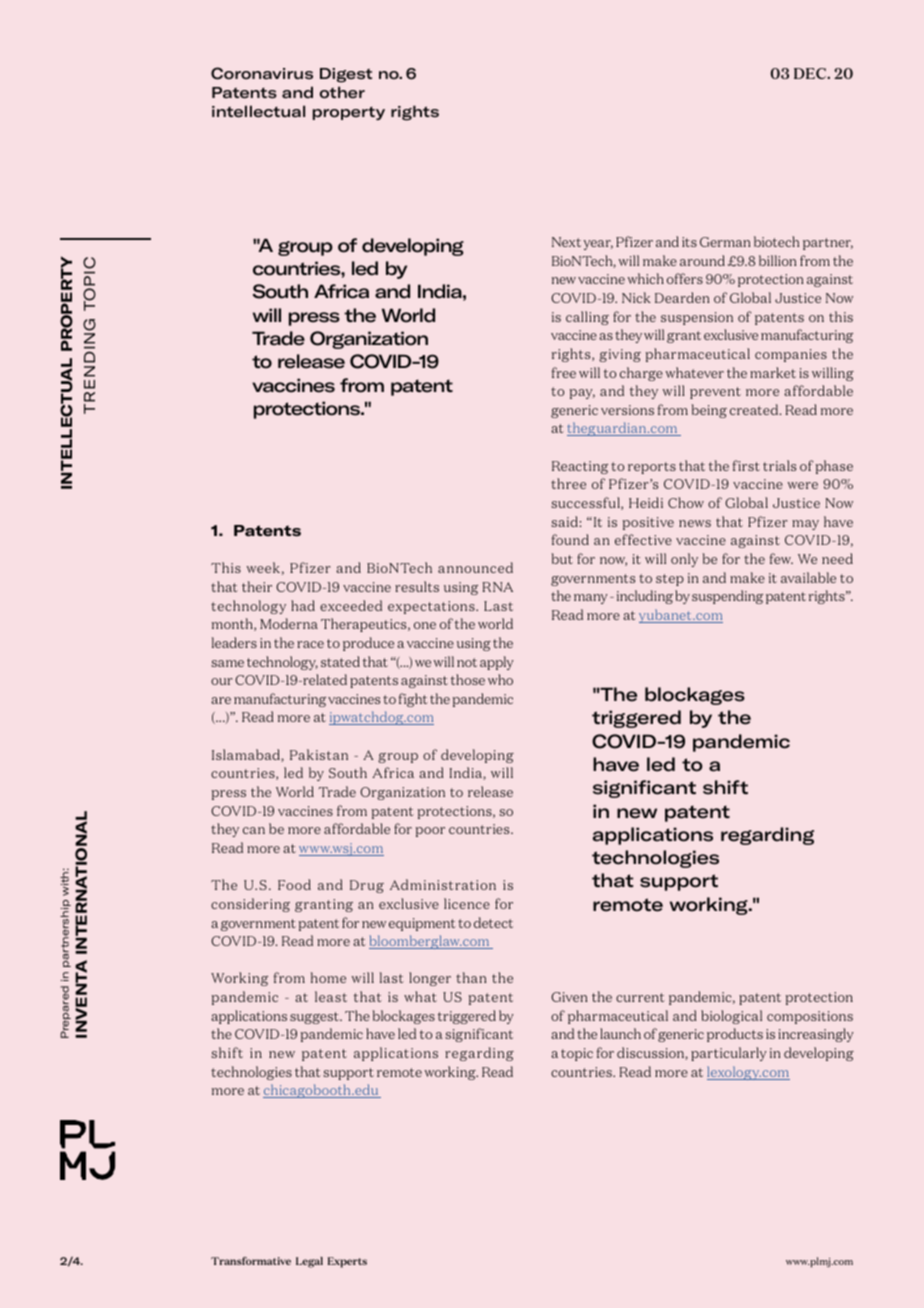 The width and height of the image is (924, 1308). What do you see at coordinates (500, 679) in the image?
I see `who` at bounding box center [500, 679].
